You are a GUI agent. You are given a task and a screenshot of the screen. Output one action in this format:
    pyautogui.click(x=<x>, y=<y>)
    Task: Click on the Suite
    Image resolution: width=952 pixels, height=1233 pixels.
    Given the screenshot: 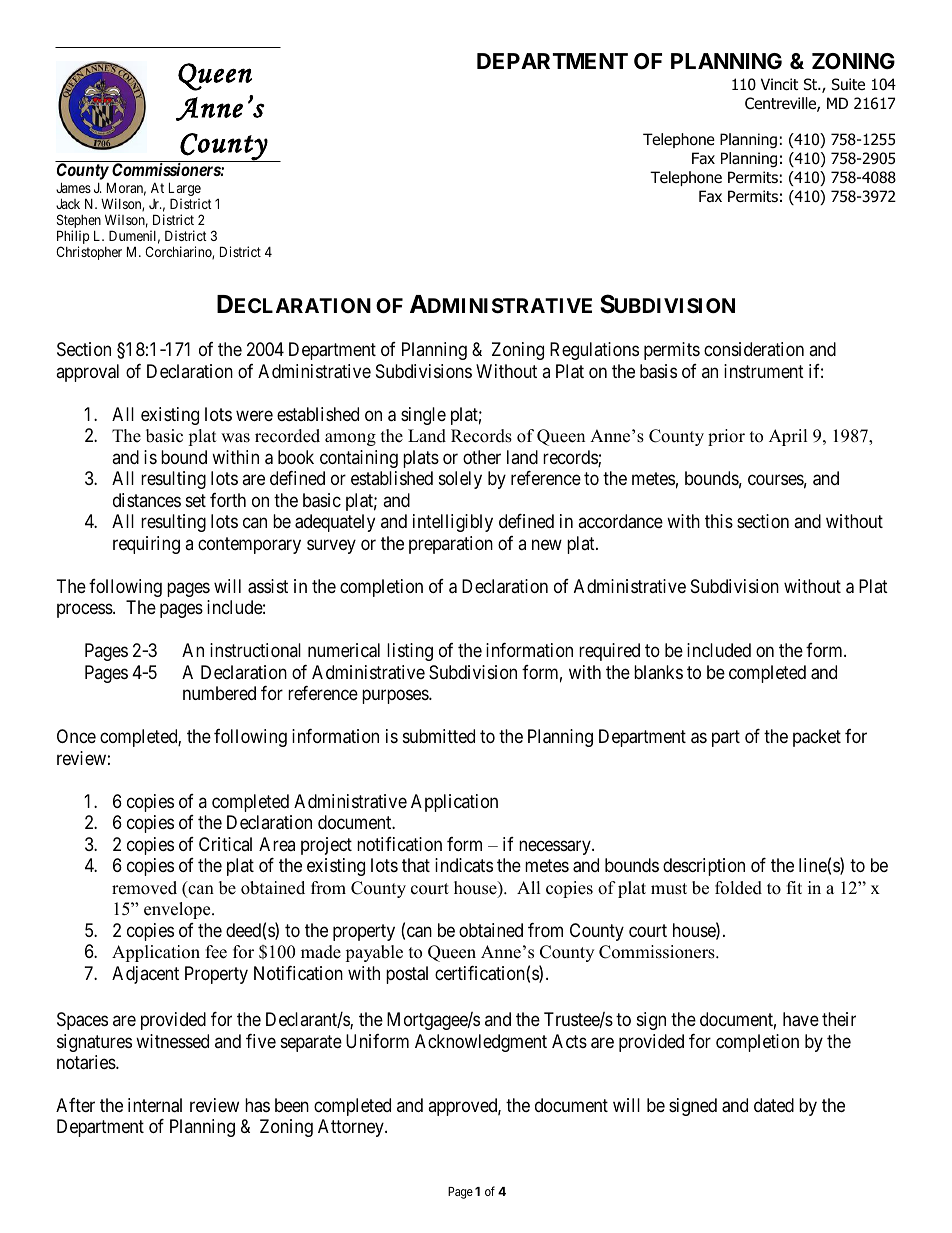 What is the action you would take?
    pyautogui.click(x=848, y=84)
